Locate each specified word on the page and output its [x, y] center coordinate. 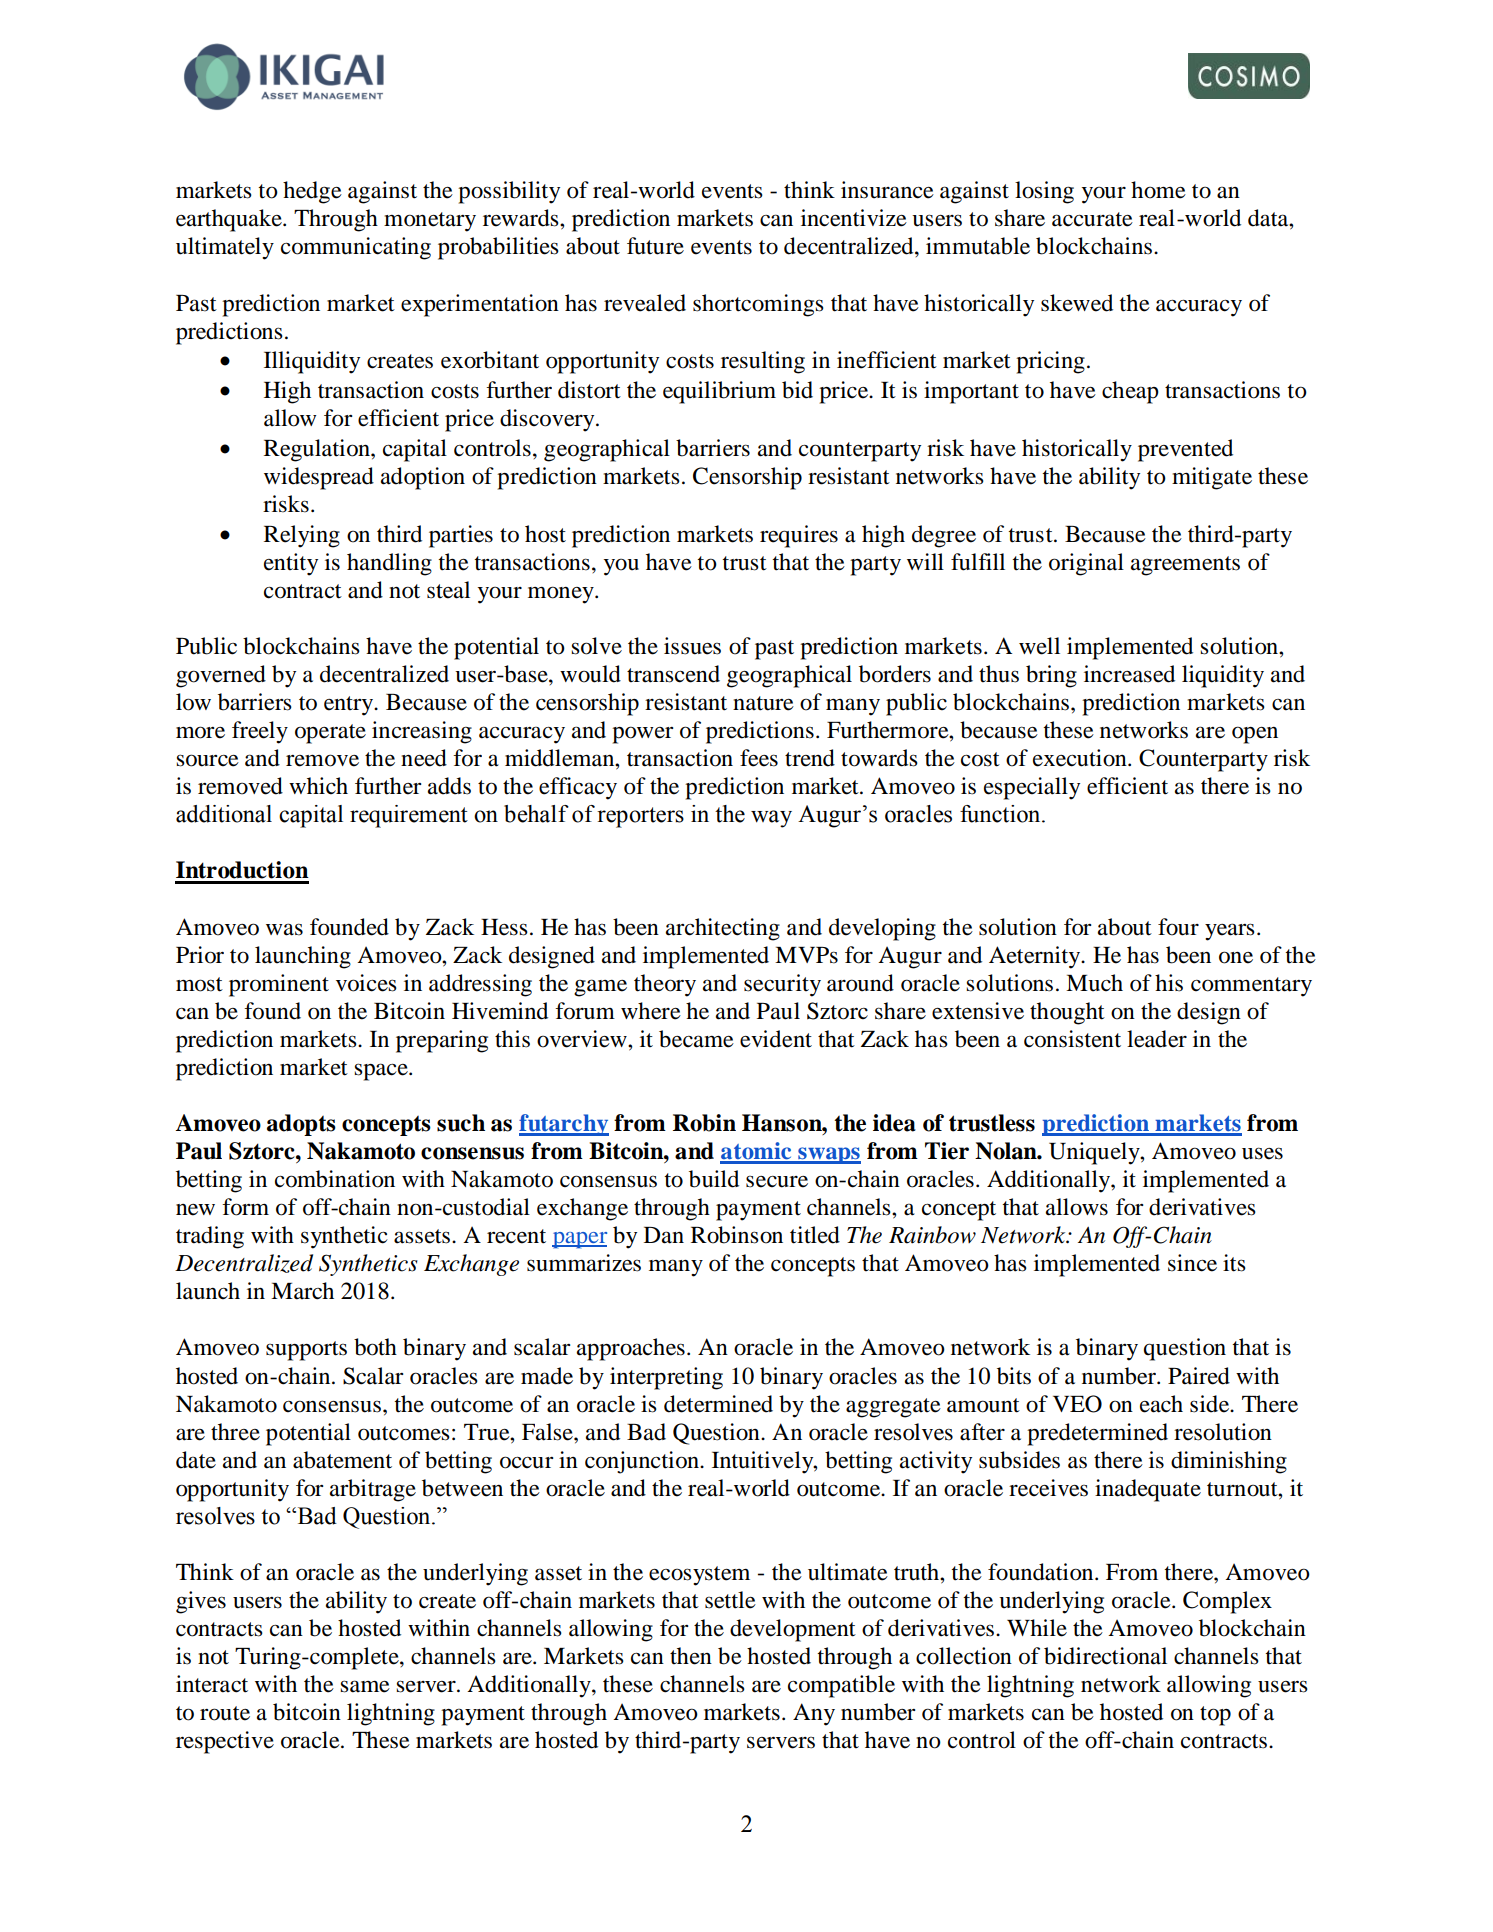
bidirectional [1105, 1656]
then [691, 1656]
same [365, 1686]
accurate [1092, 219]
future [655, 246]
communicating [356, 248]
